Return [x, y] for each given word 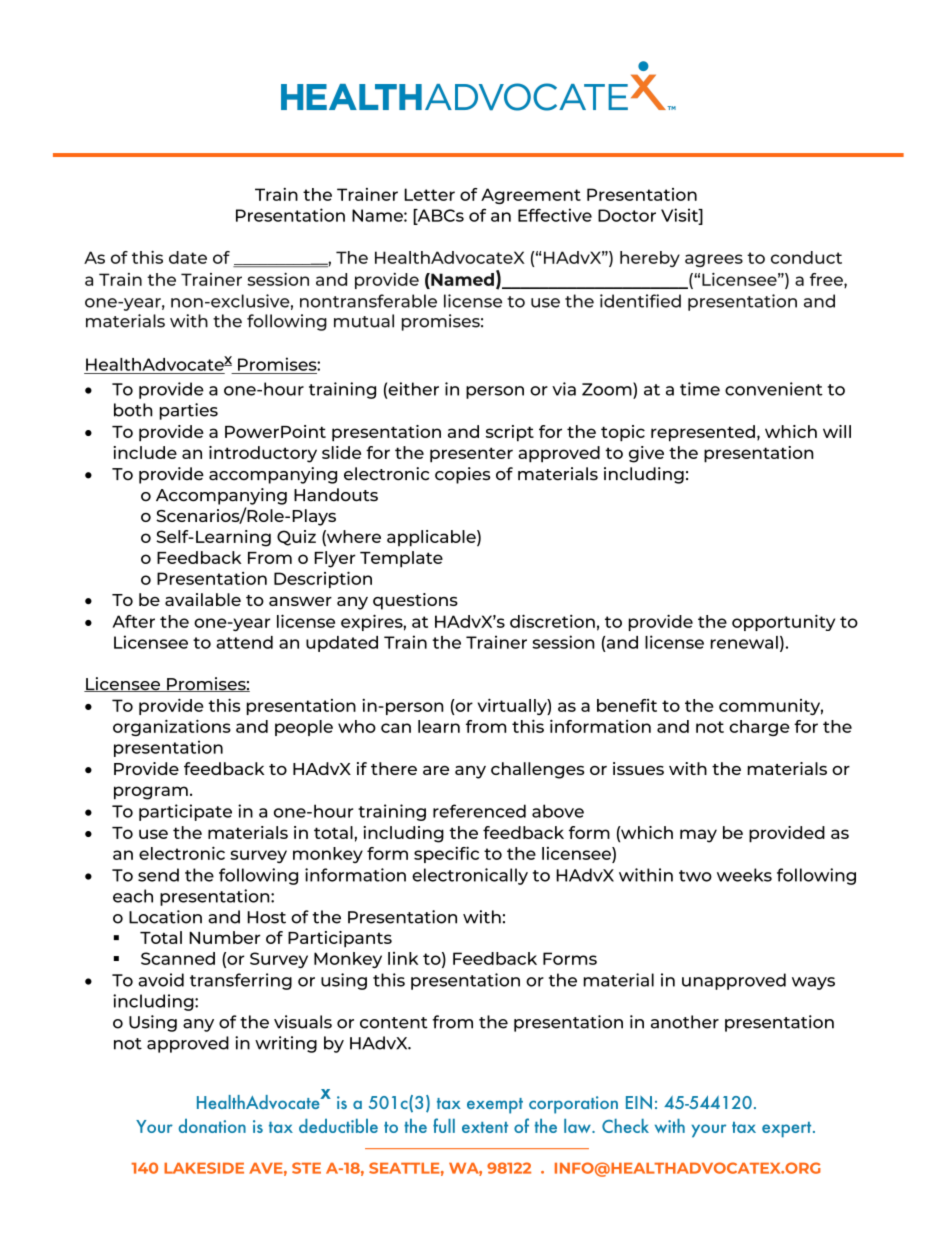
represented [703, 433]
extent [485, 1127]
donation [212, 1126]
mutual [364, 321]
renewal [744, 642]
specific [446, 854]
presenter [471, 455]
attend [244, 642]
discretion [552, 621]
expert [788, 1130]
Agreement [531, 196]
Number [225, 937]
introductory [263, 454]
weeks [744, 875]
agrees [714, 260]
